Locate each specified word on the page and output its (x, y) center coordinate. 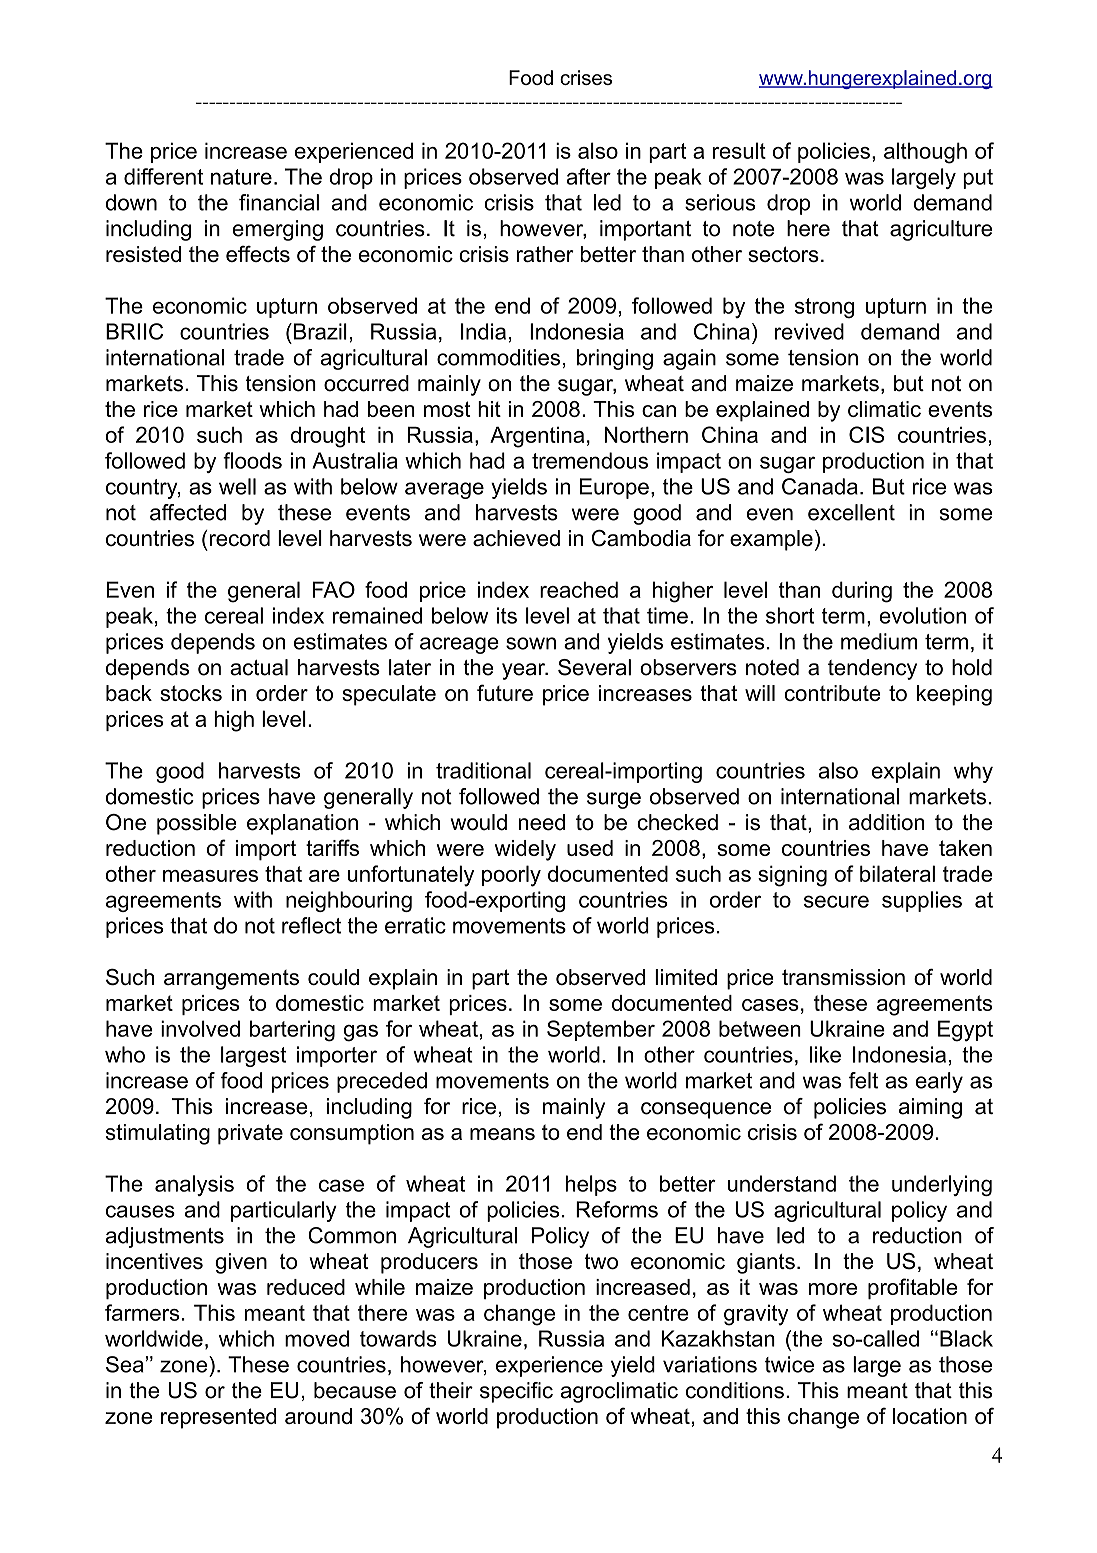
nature (241, 177)
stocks (191, 693)
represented (219, 1418)
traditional (483, 770)
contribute (832, 693)
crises (586, 77)
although (925, 153)
